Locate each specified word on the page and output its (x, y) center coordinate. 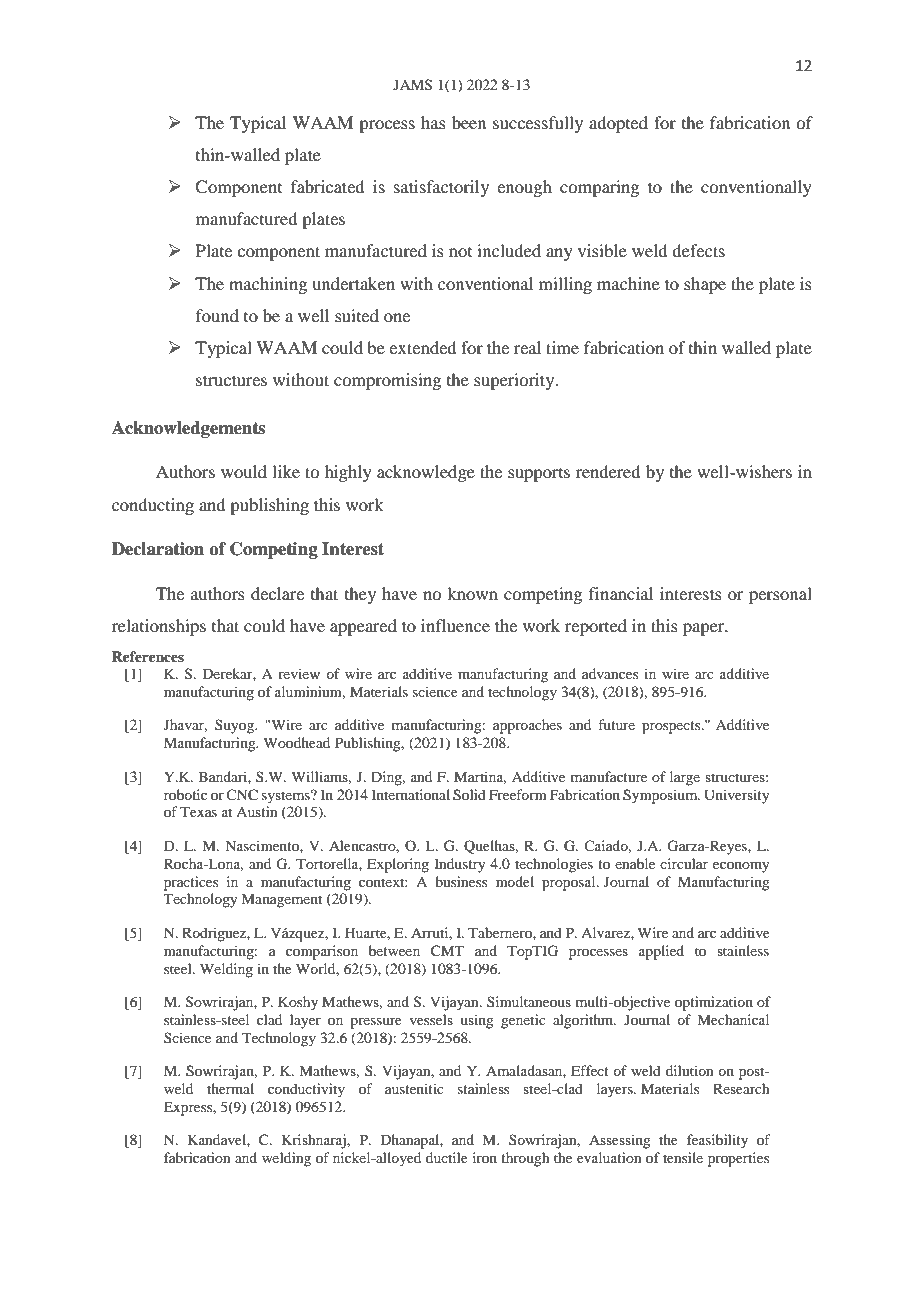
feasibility (717, 1141)
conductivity (306, 1090)
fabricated (327, 186)
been (469, 122)
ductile (447, 1157)
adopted (618, 124)
